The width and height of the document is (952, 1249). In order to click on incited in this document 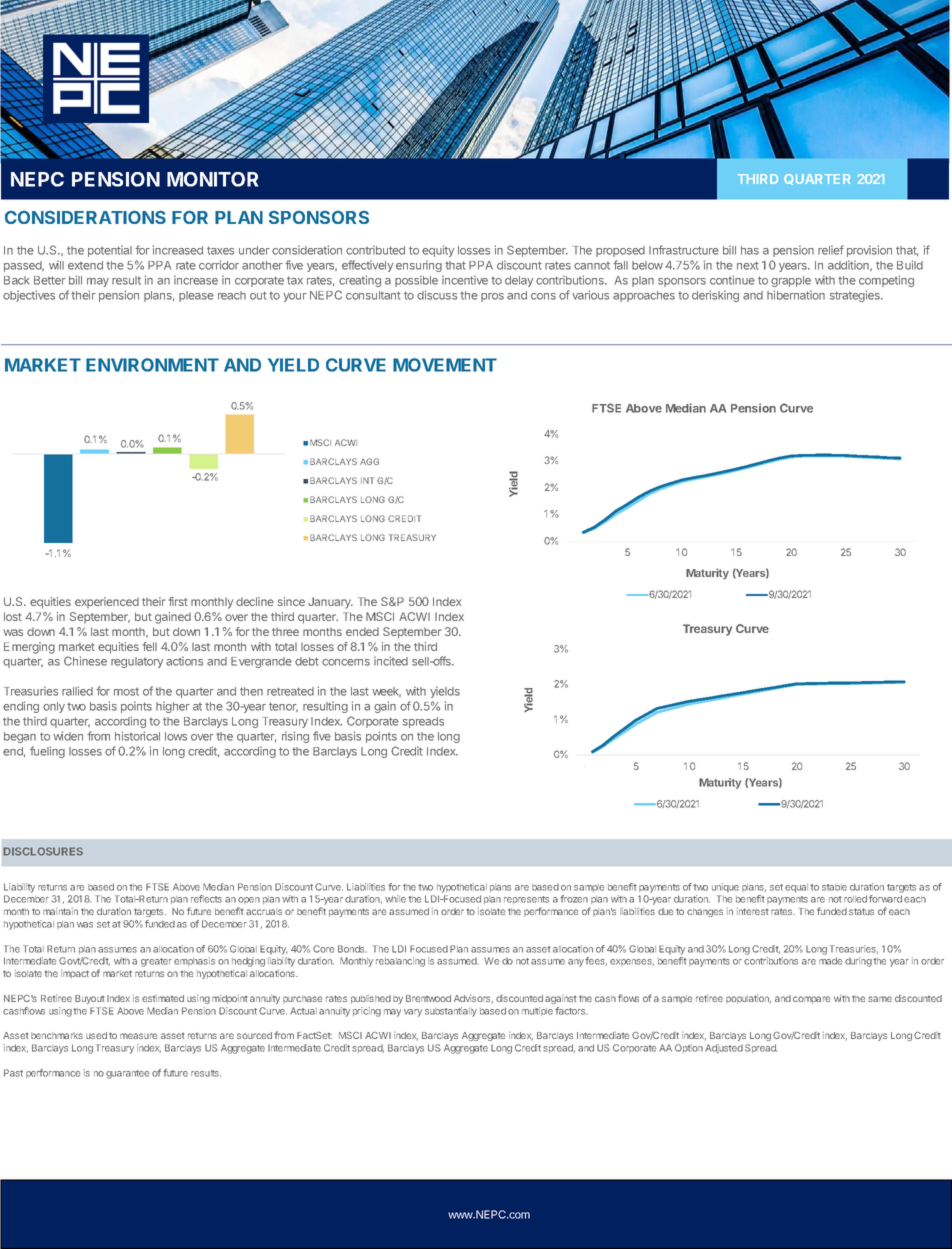, I will do `click(391, 661)`.
